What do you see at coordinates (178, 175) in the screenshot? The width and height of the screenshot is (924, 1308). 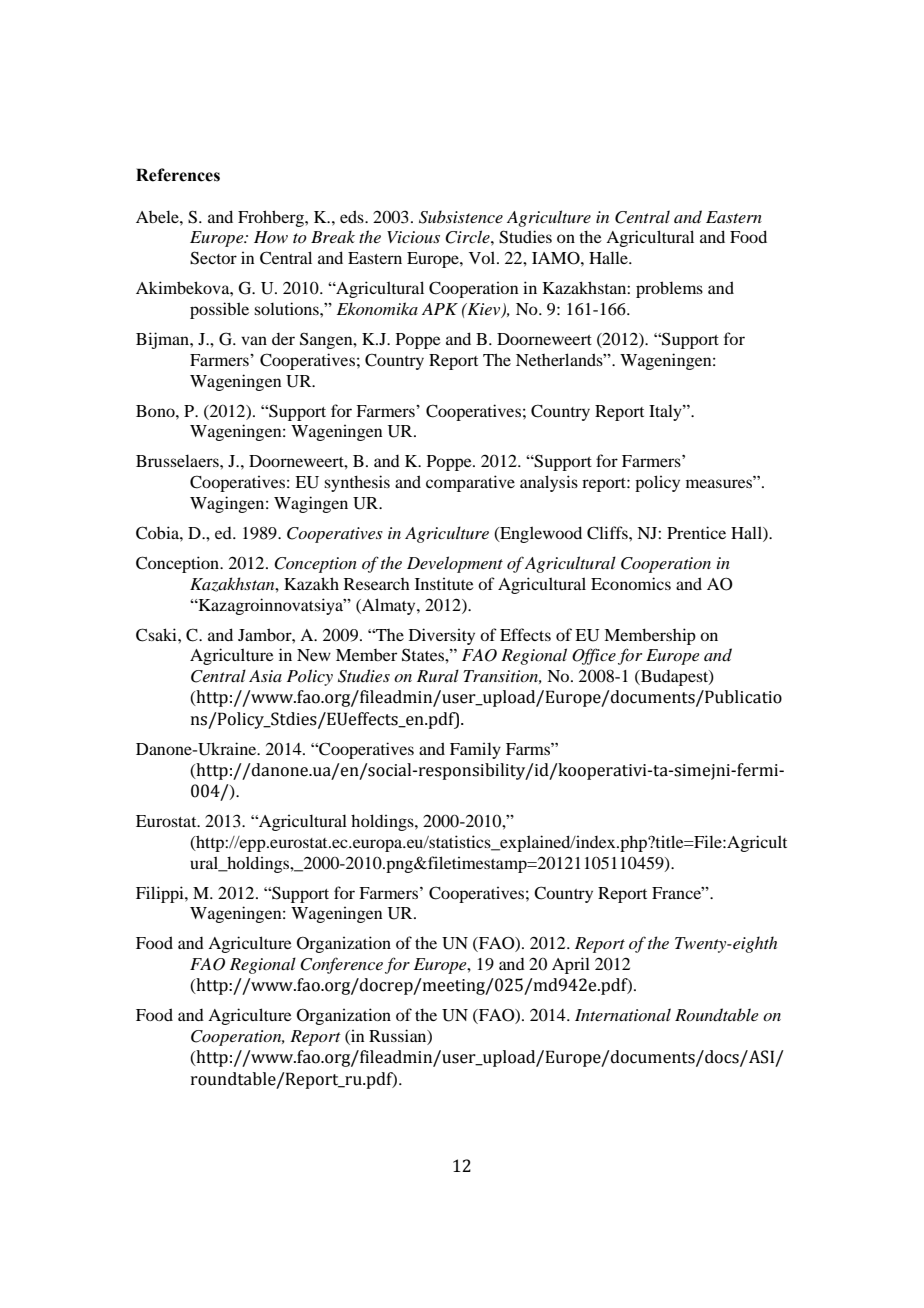 I see `References` at bounding box center [178, 175].
